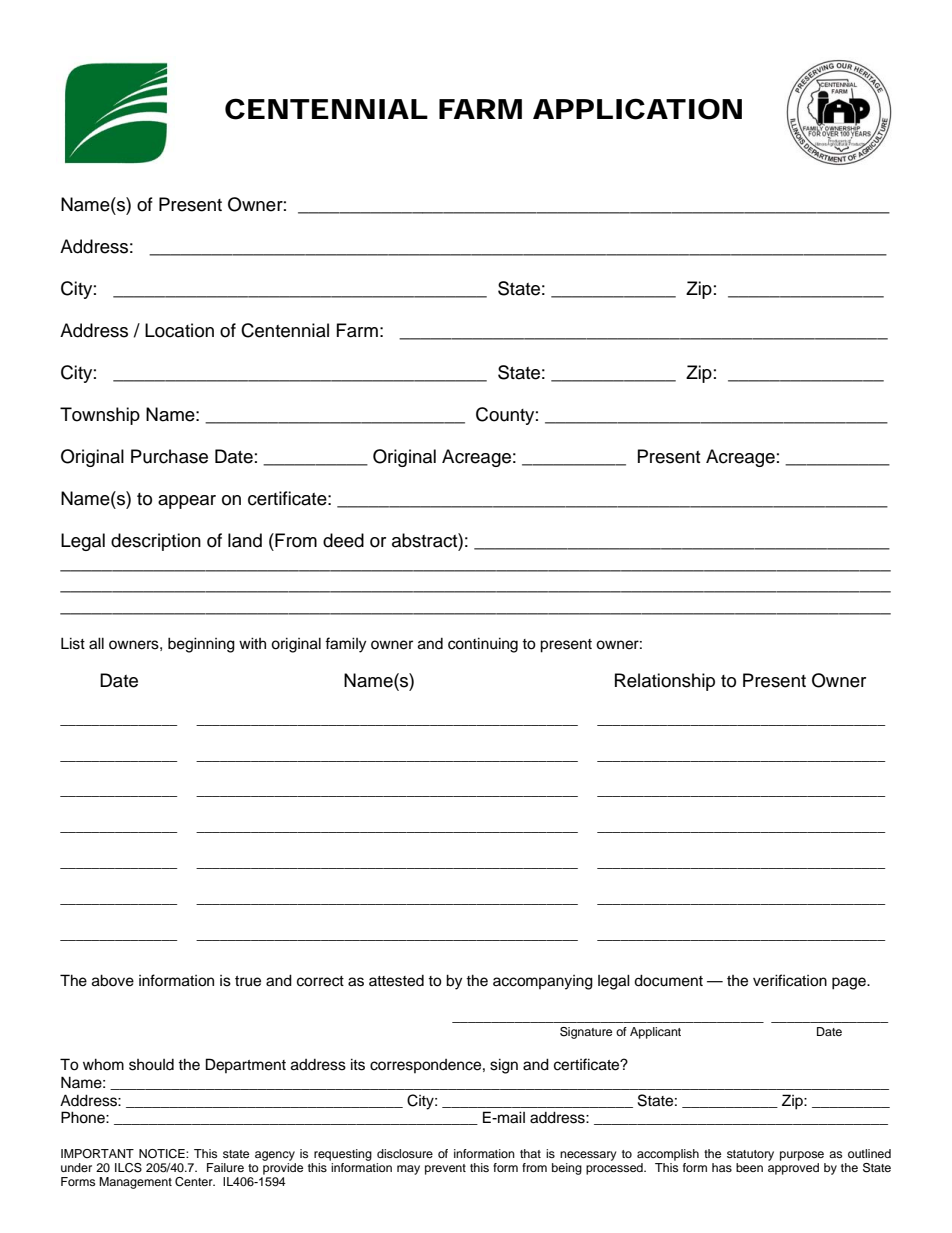 The height and width of the image is (1233, 952). Describe the element at coordinates (179, 330) in the image. I see `Location` at that location.
